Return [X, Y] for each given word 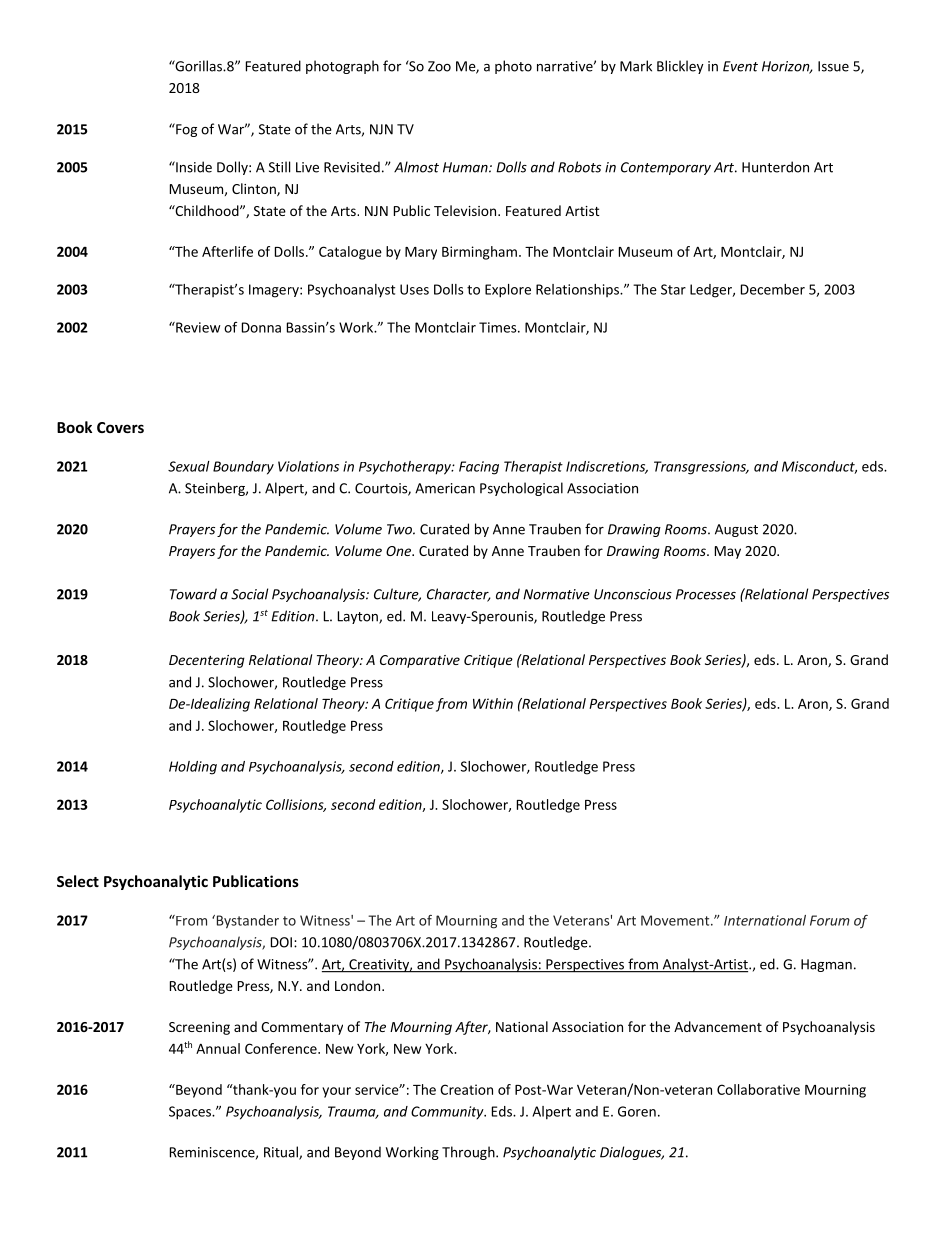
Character [459, 595]
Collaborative [758, 1089]
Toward [193, 594]
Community [448, 1113]
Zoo [439, 66]
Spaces [191, 1113]
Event [740, 66]
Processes [706, 594]
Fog [185, 130]
